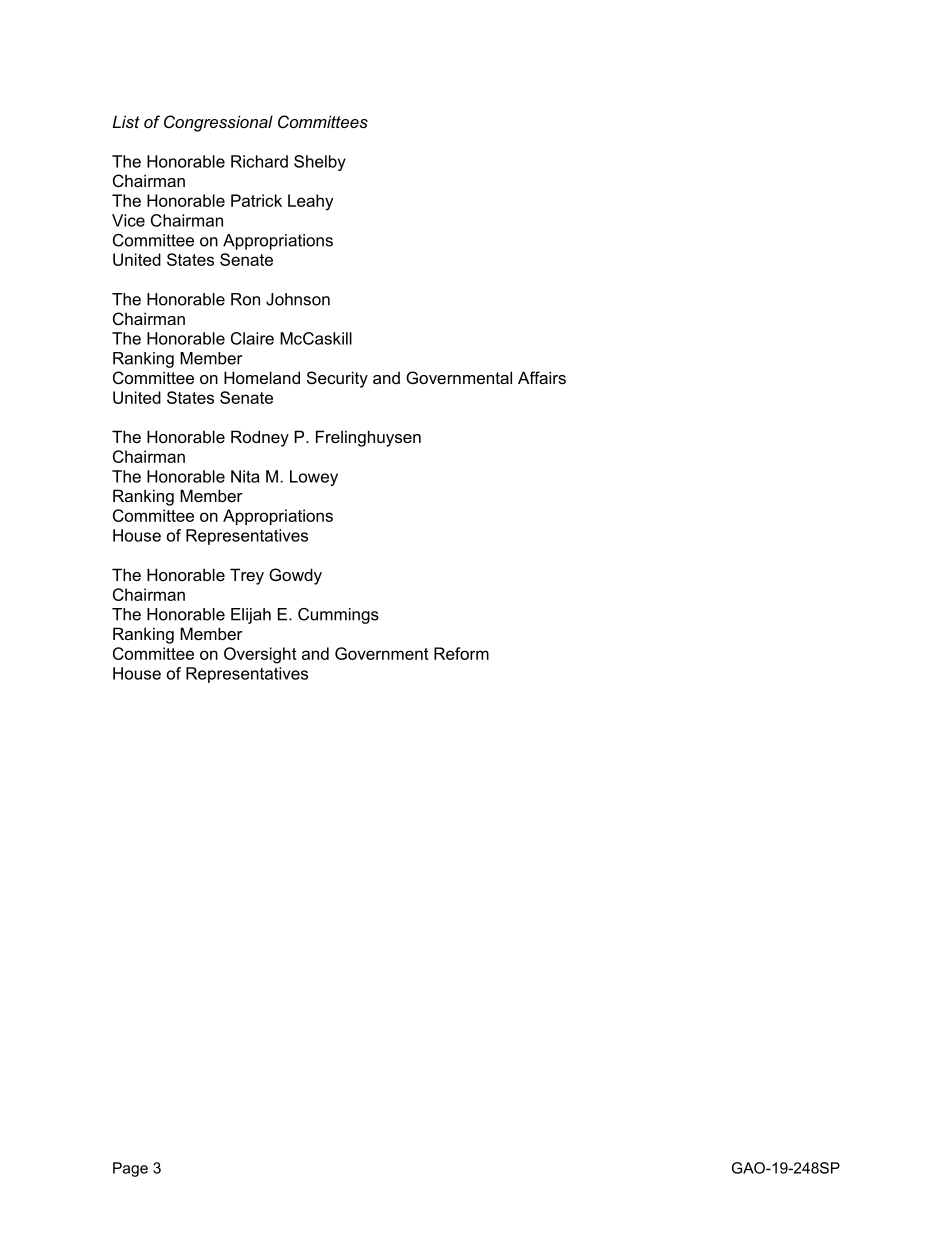  What do you see at coordinates (295, 576) in the screenshot?
I see `Gowdy` at bounding box center [295, 576].
